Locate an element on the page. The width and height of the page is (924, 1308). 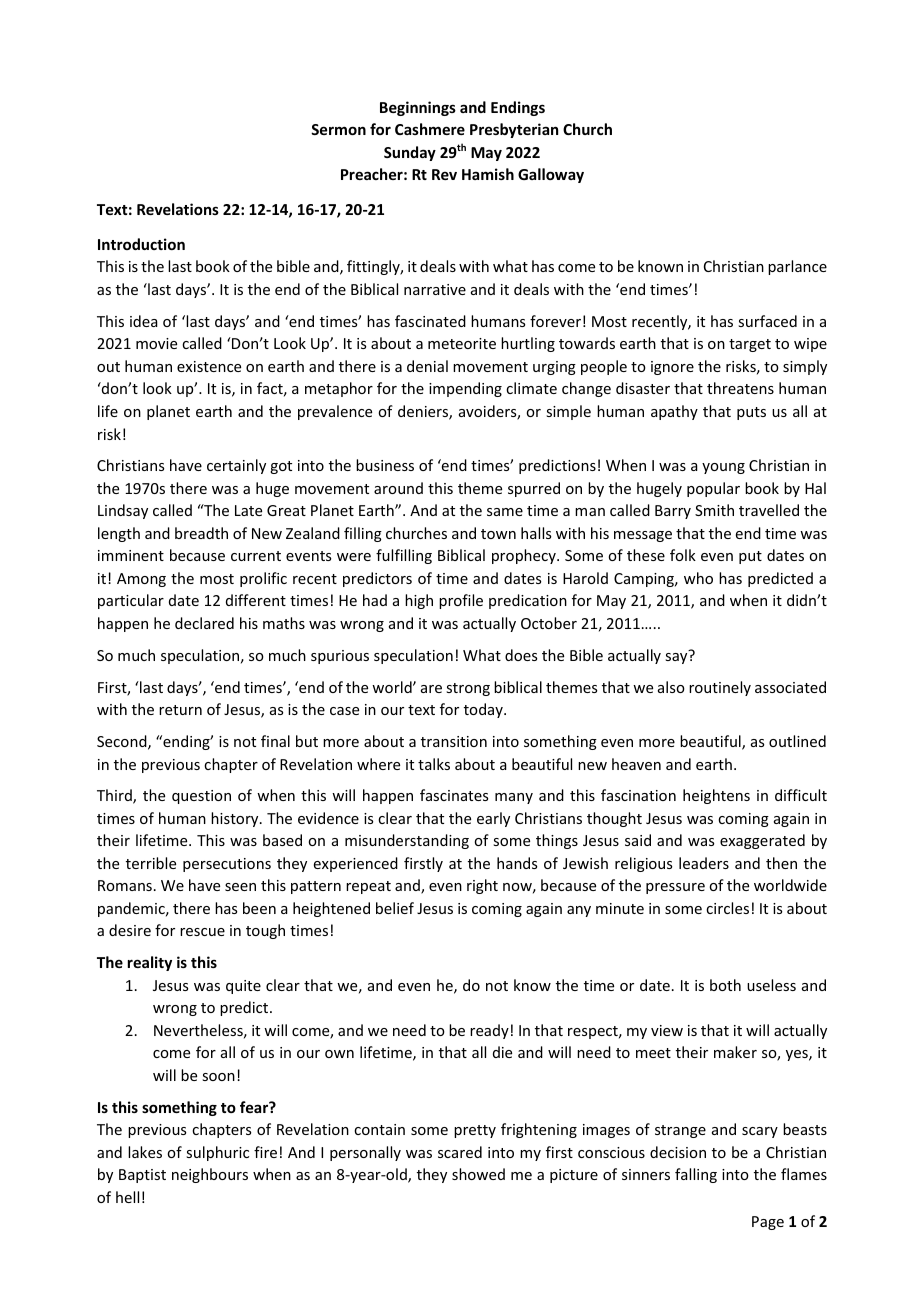
certainly is located at coordinates (236, 466).
